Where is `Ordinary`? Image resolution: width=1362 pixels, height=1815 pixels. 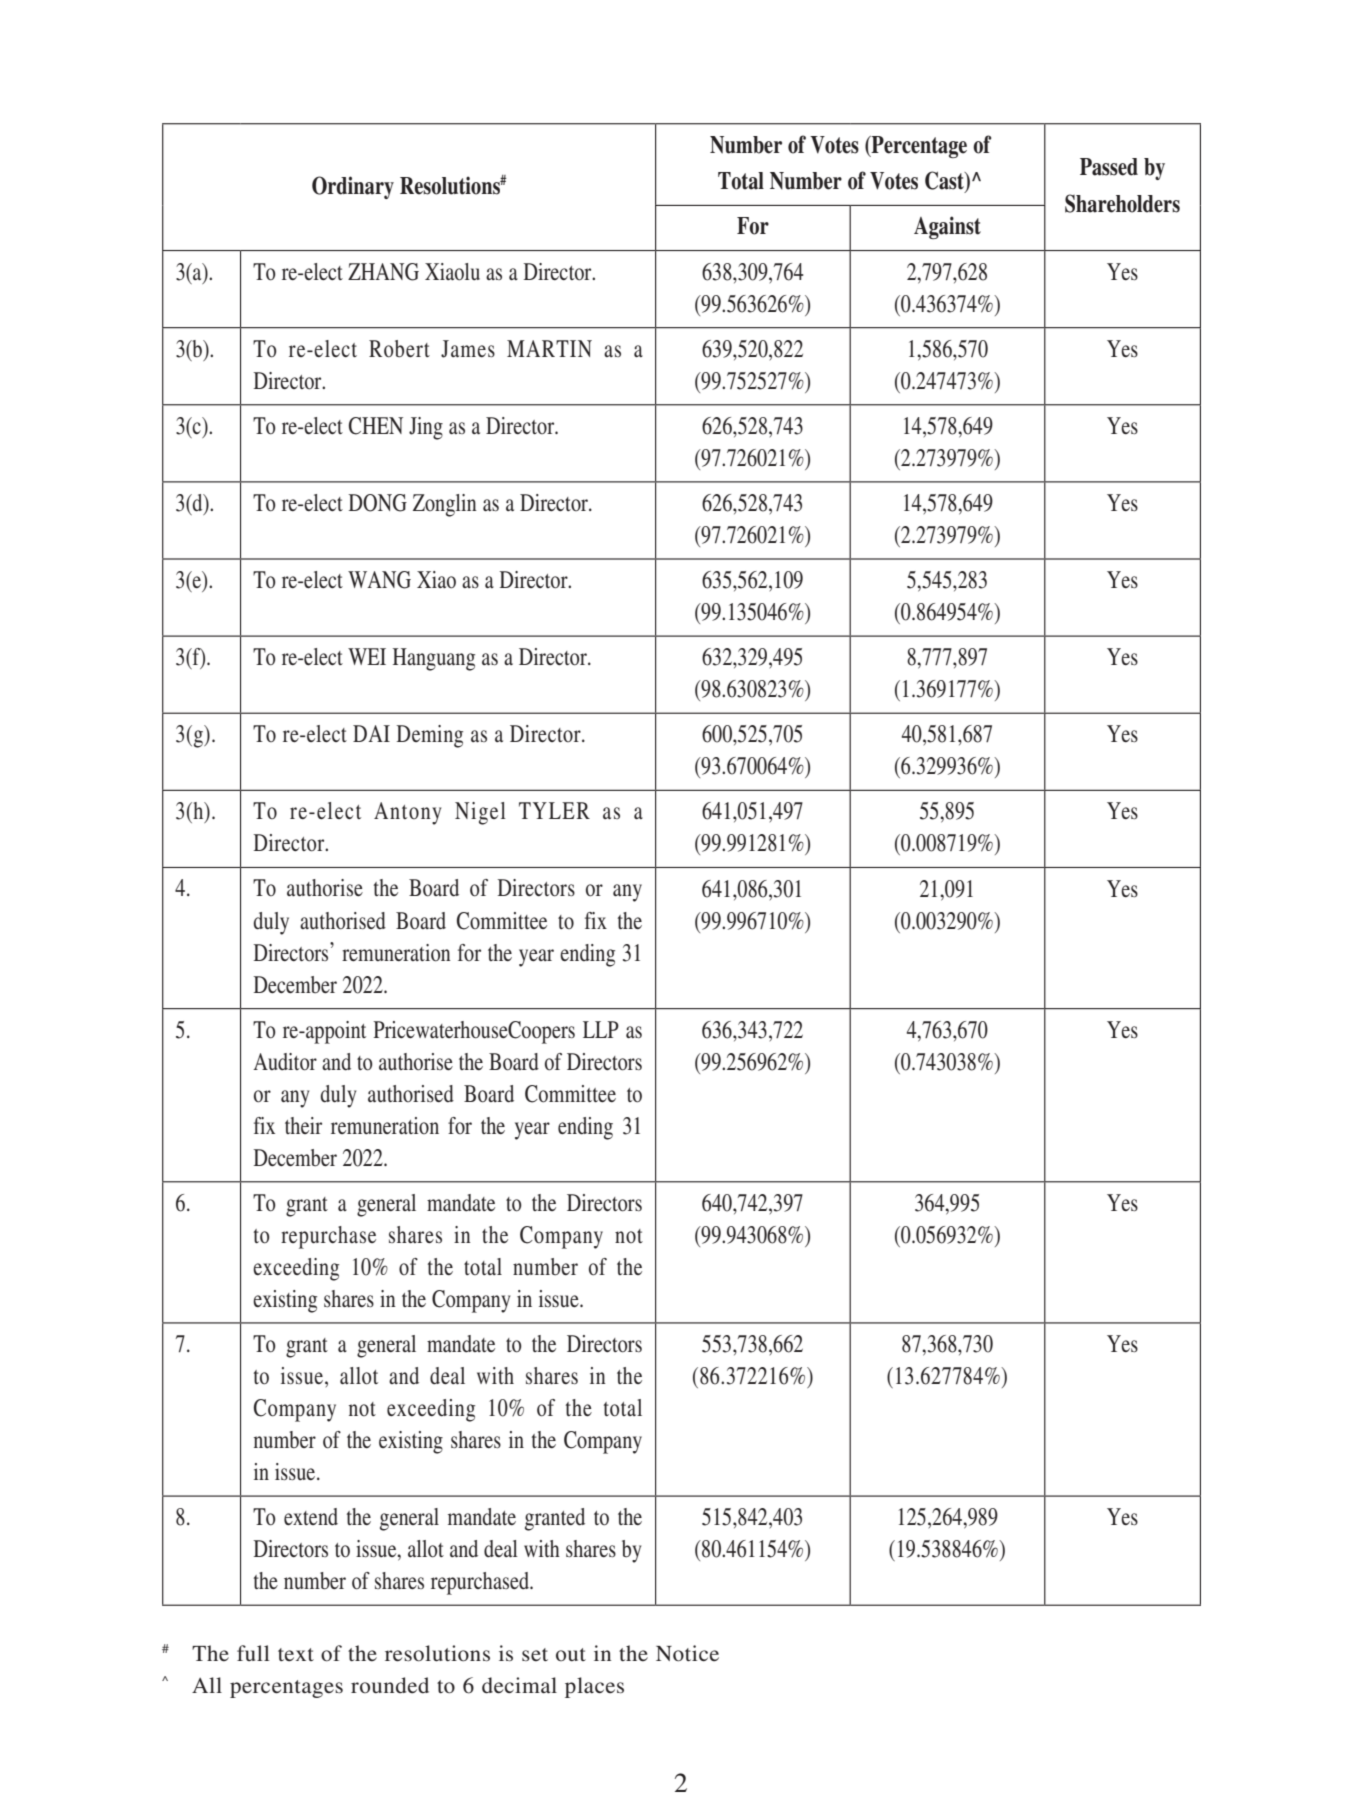 Ordinary is located at coordinates (353, 187).
